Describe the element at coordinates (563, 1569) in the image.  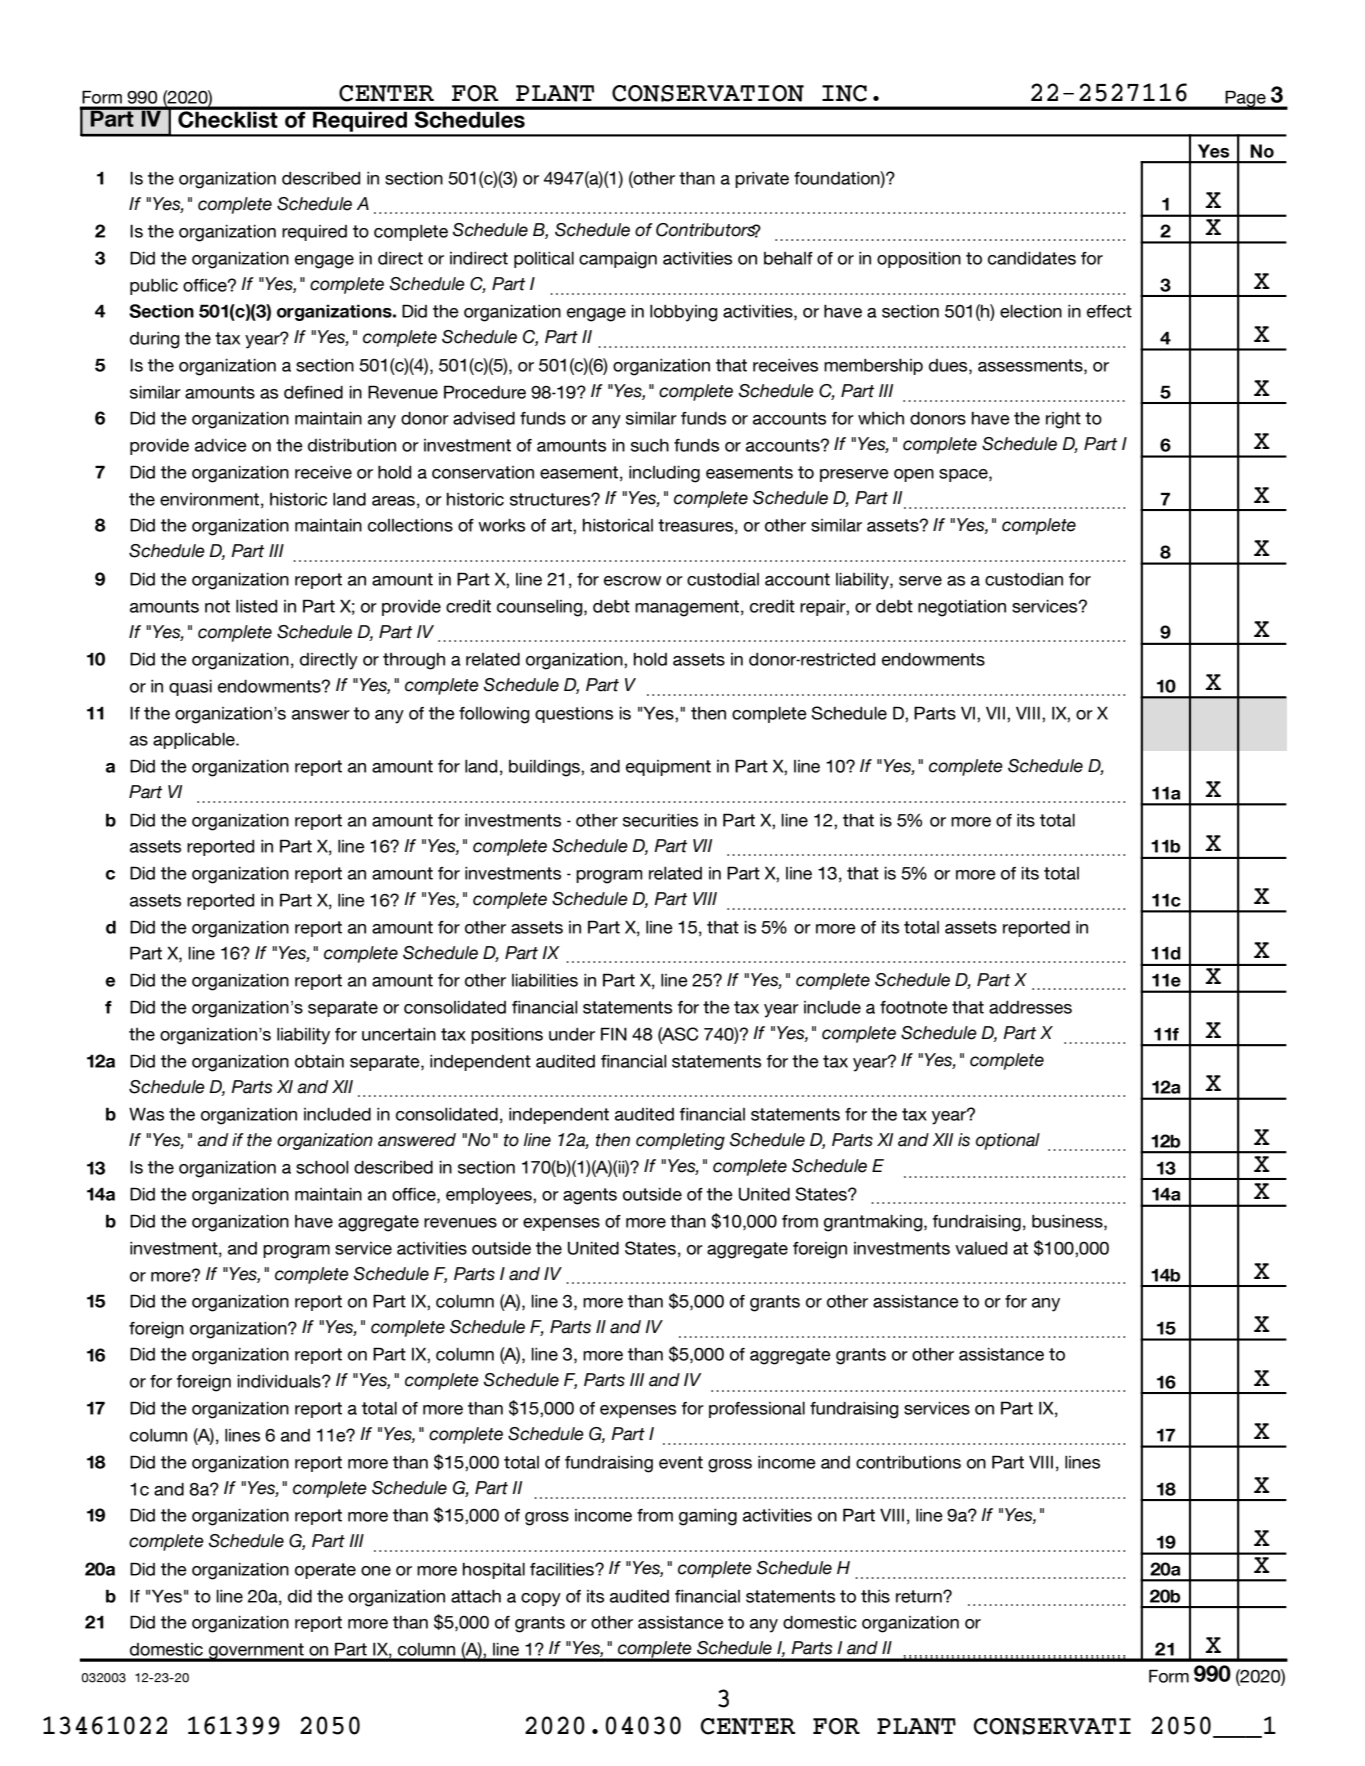
I see `facilities` at that location.
